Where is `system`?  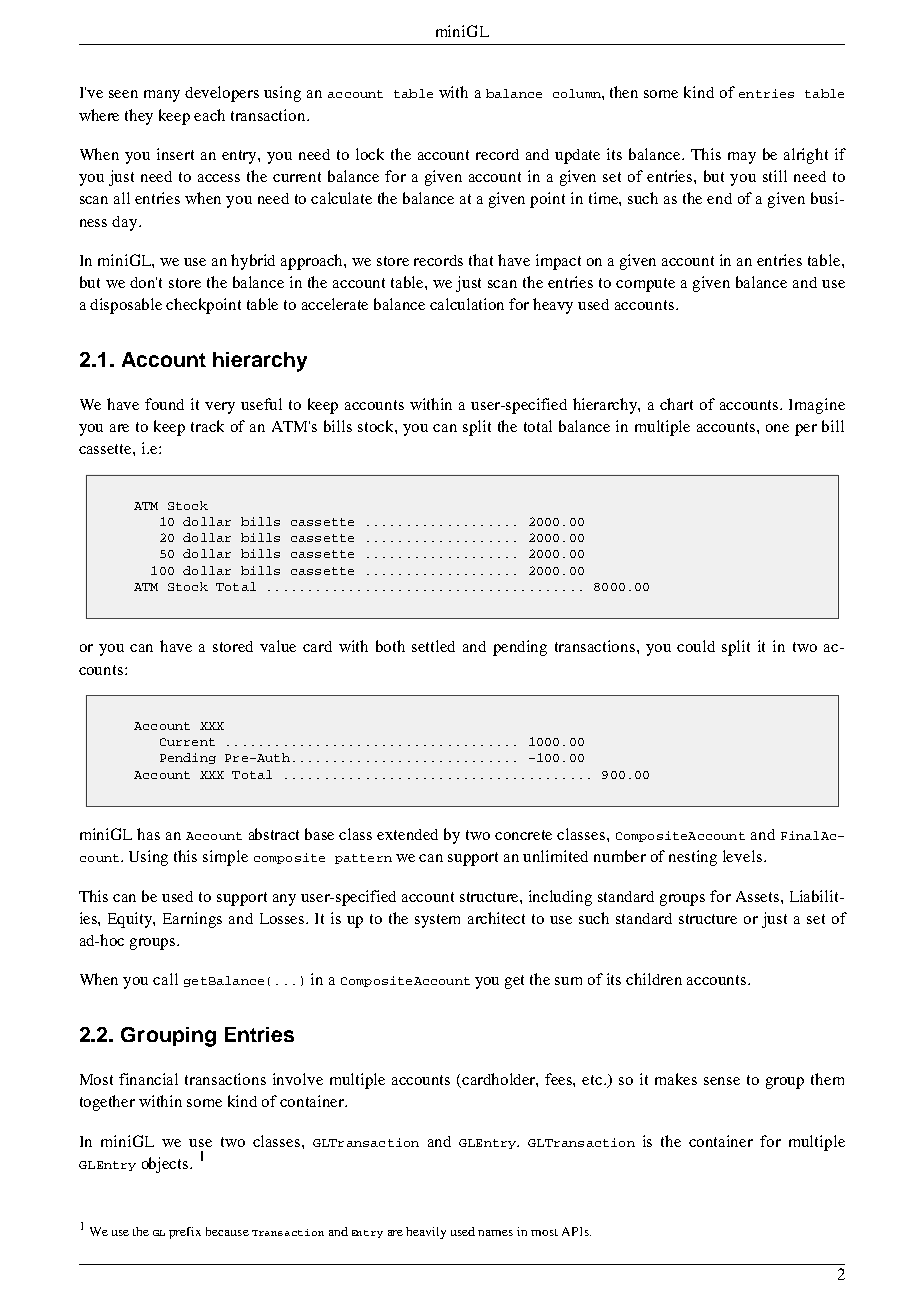 system is located at coordinates (437, 921).
